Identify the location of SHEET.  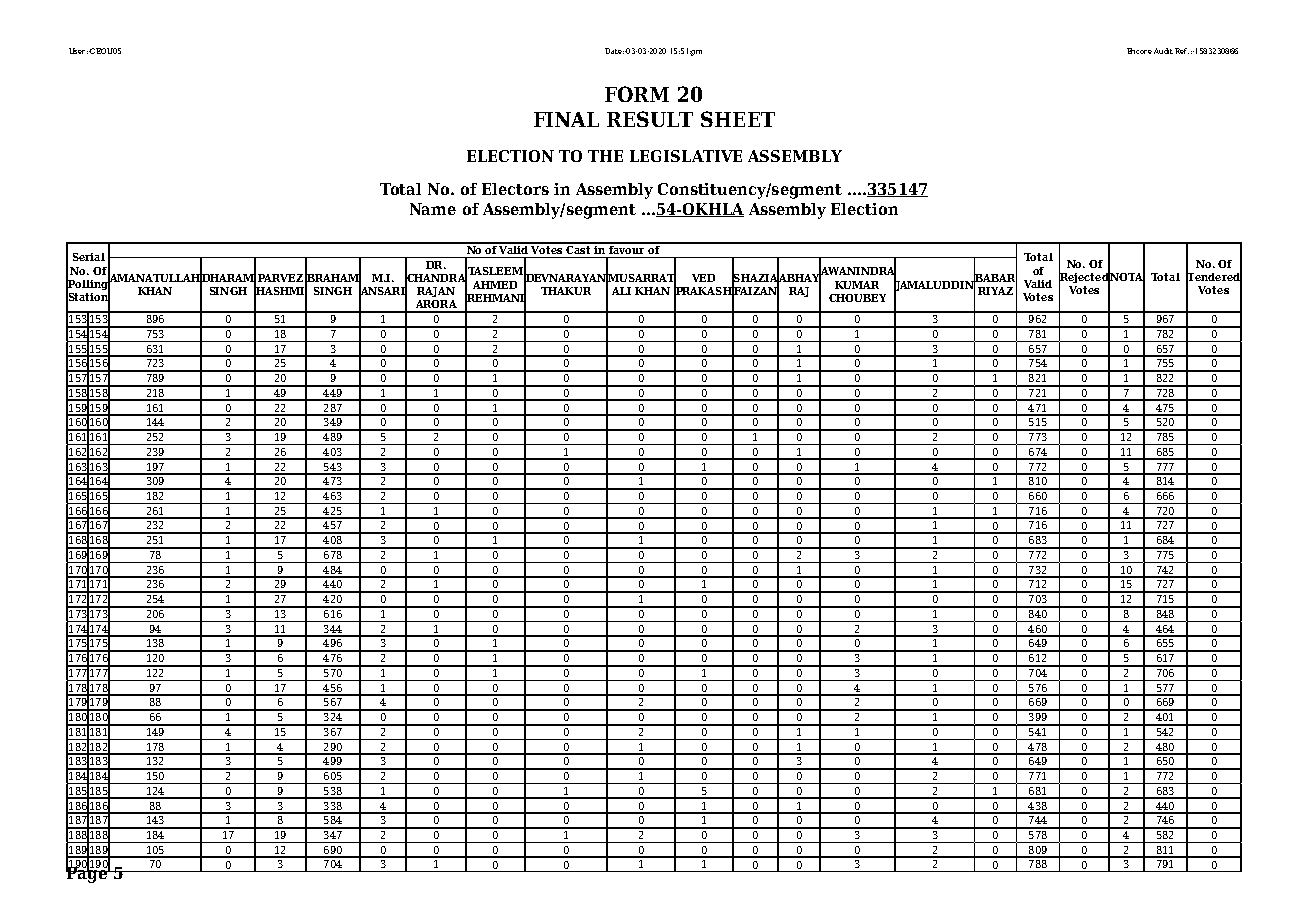
(738, 119).
